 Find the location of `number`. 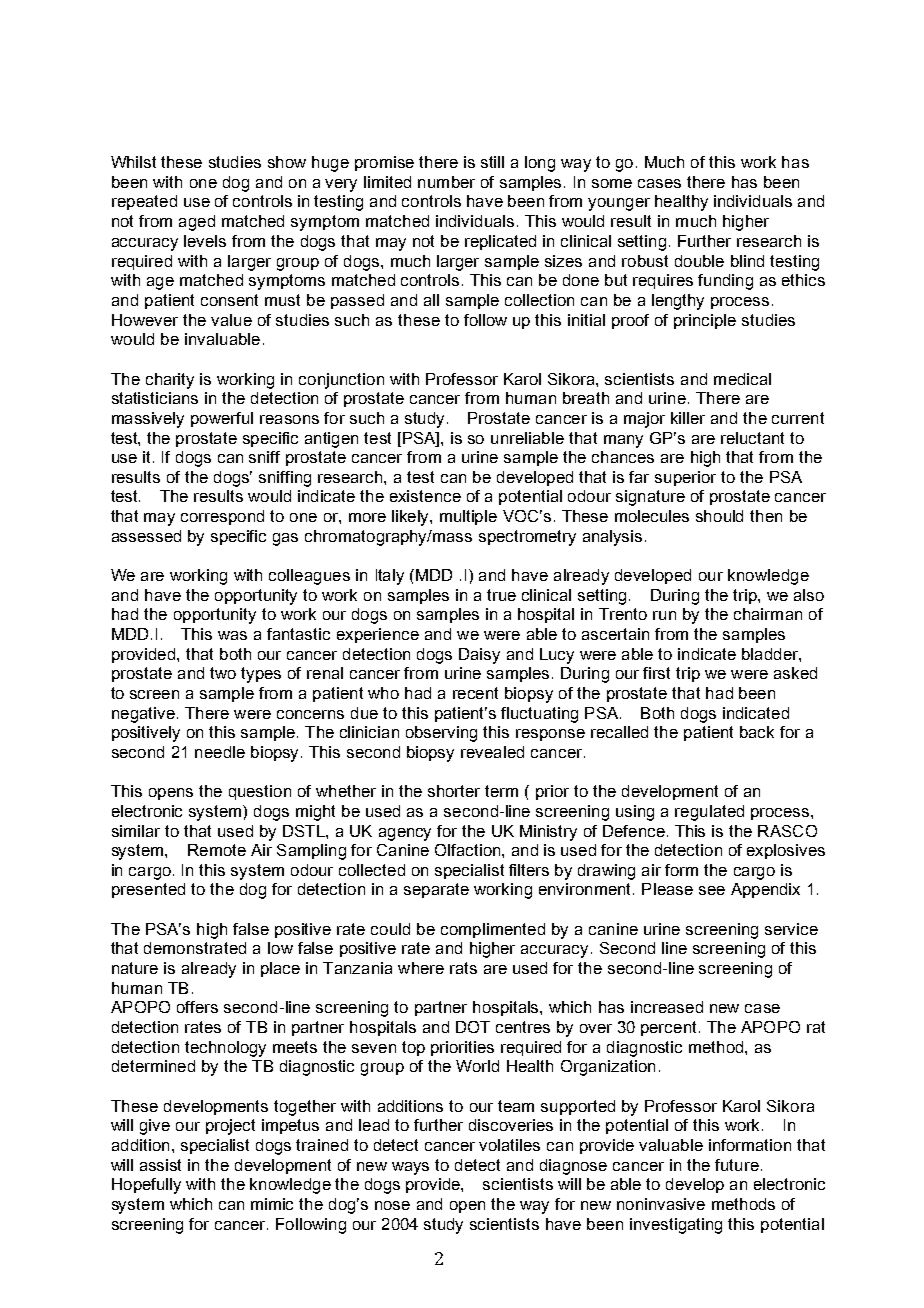

number is located at coordinates (446, 182).
